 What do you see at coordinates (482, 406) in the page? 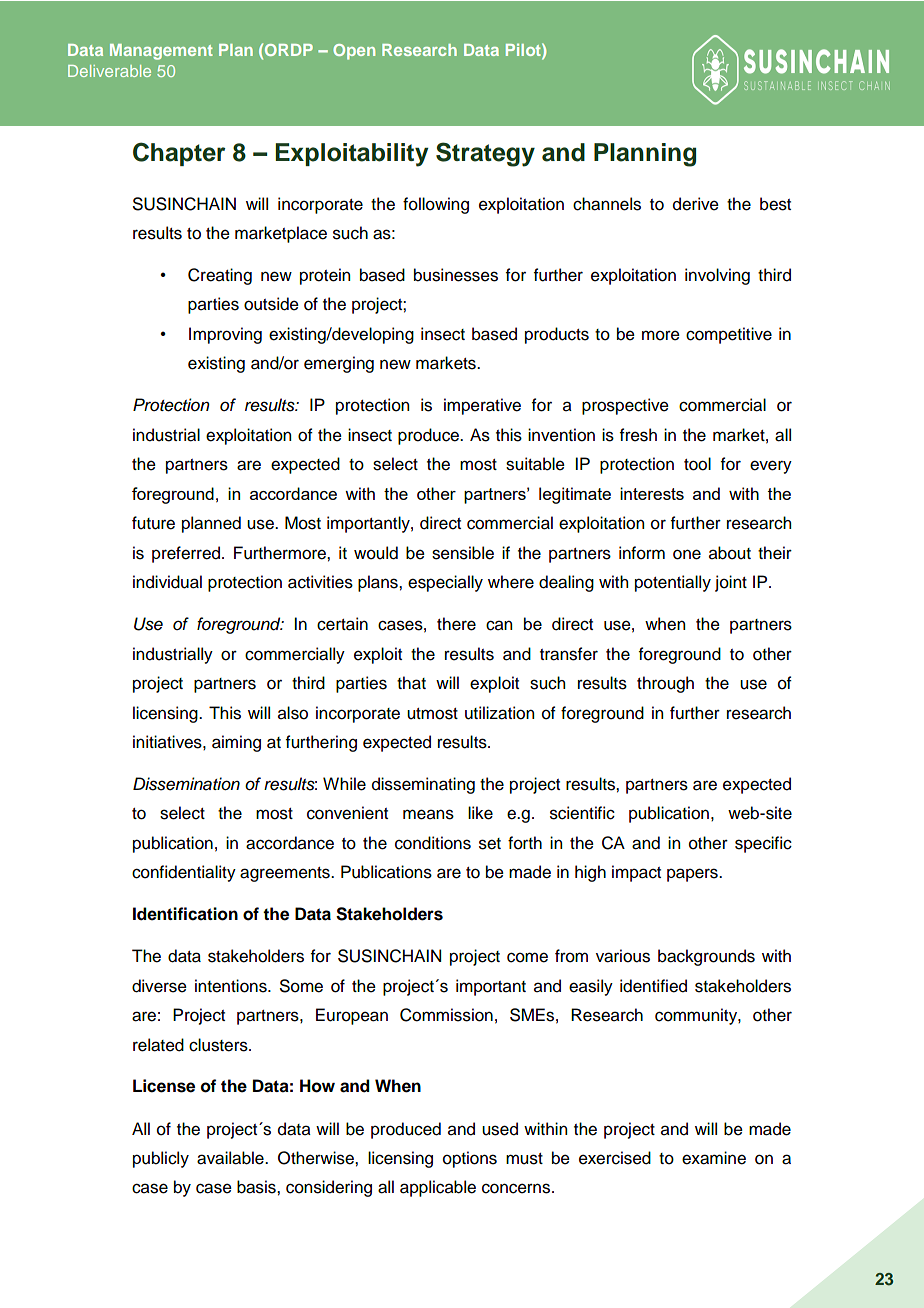
I see `imperative` at bounding box center [482, 406].
